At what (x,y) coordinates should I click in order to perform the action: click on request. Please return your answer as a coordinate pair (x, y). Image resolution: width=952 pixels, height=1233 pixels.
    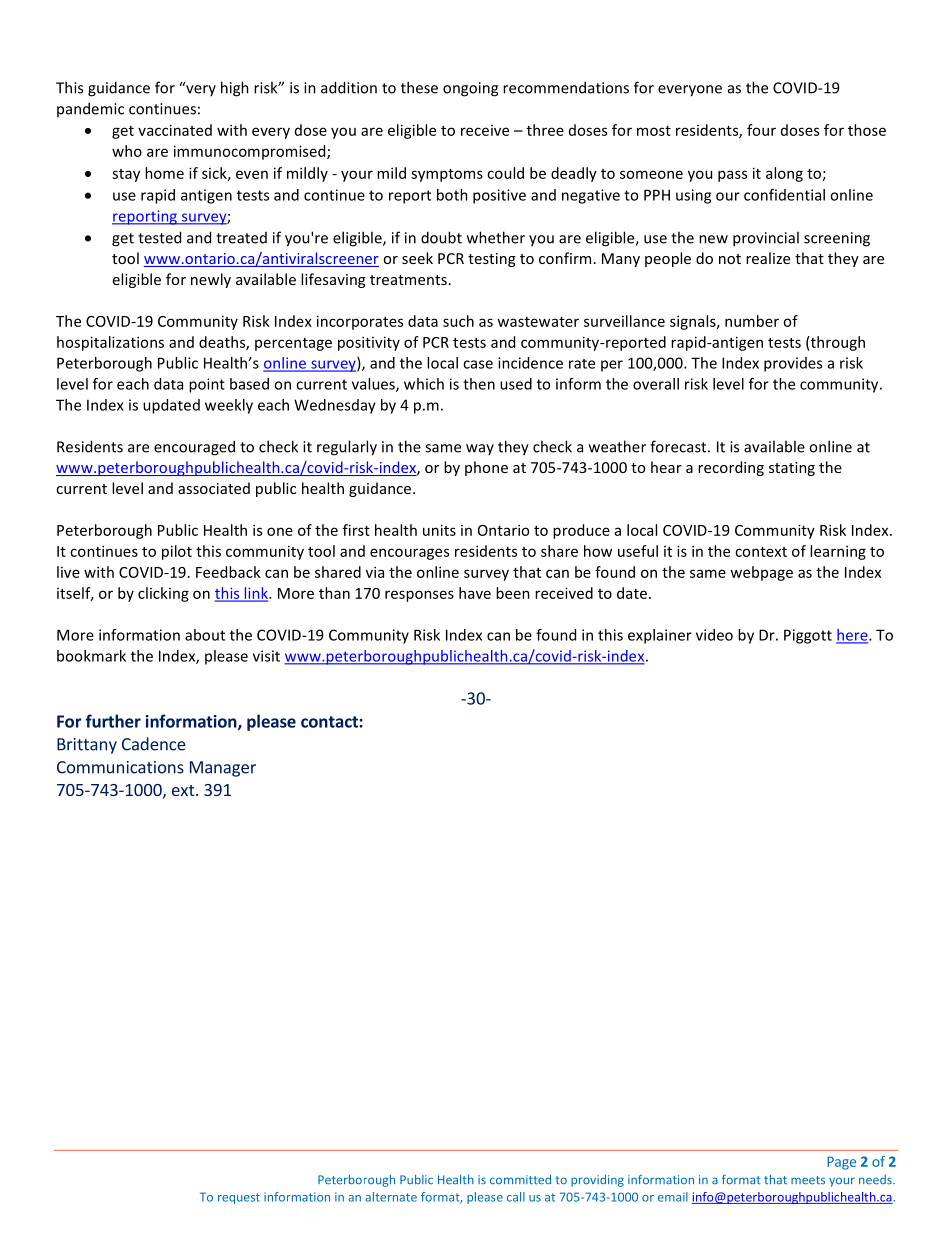
    Looking at the image, I should click on (239, 1198).
